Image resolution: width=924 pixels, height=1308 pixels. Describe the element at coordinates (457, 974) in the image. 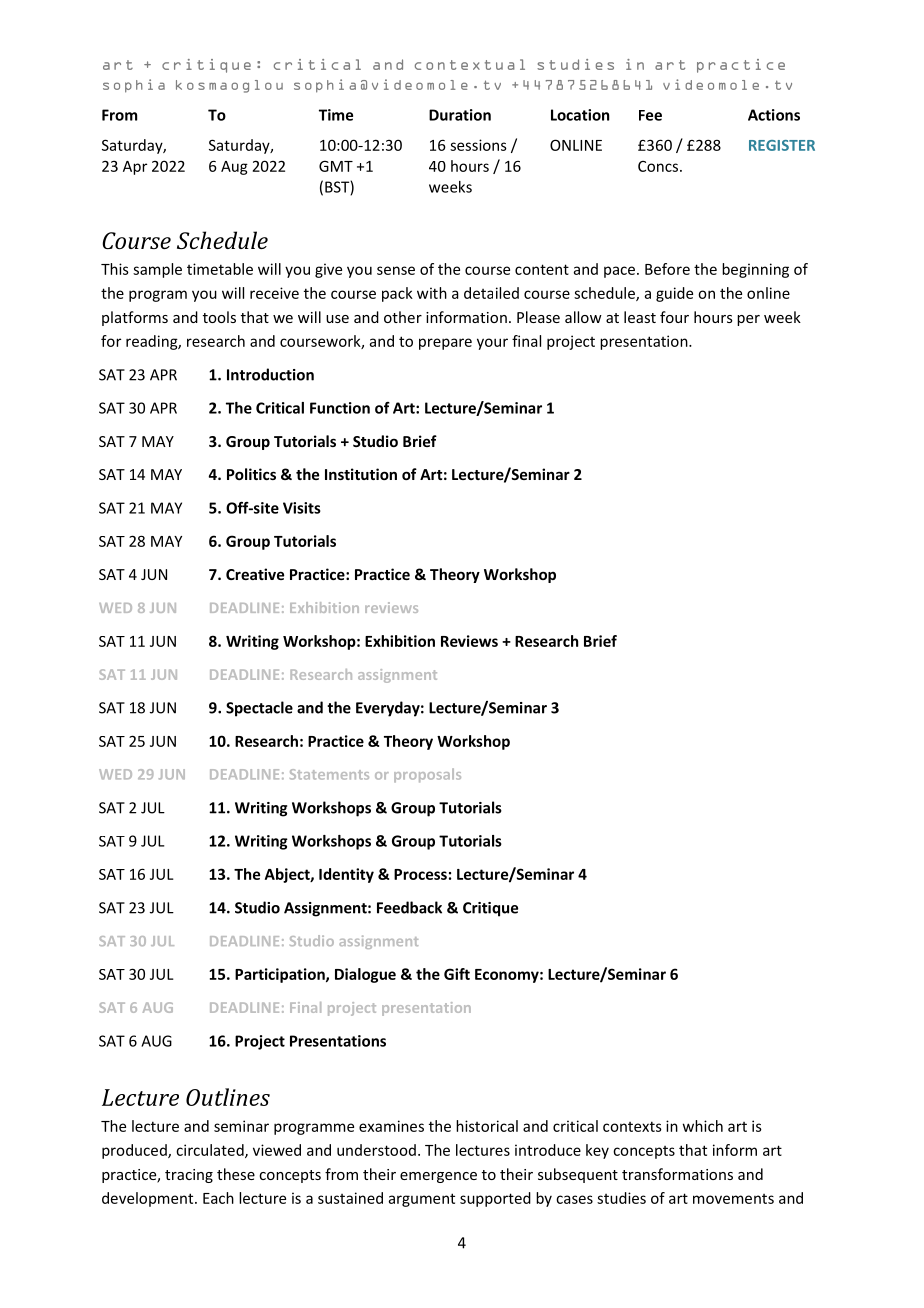

I see `Gift` at that location.
